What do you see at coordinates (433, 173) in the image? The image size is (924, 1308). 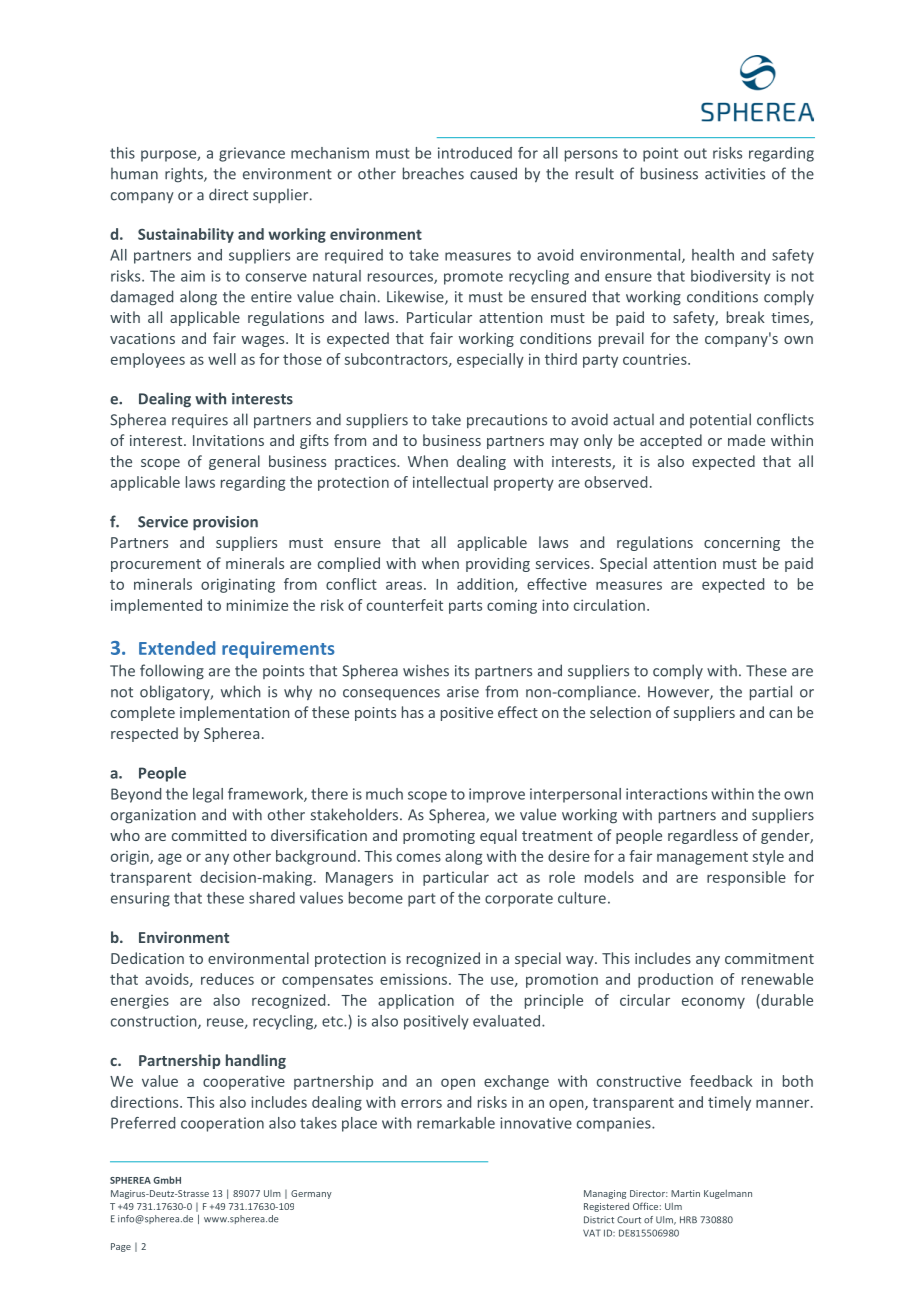 I see `breaches` at bounding box center [433, 173].
